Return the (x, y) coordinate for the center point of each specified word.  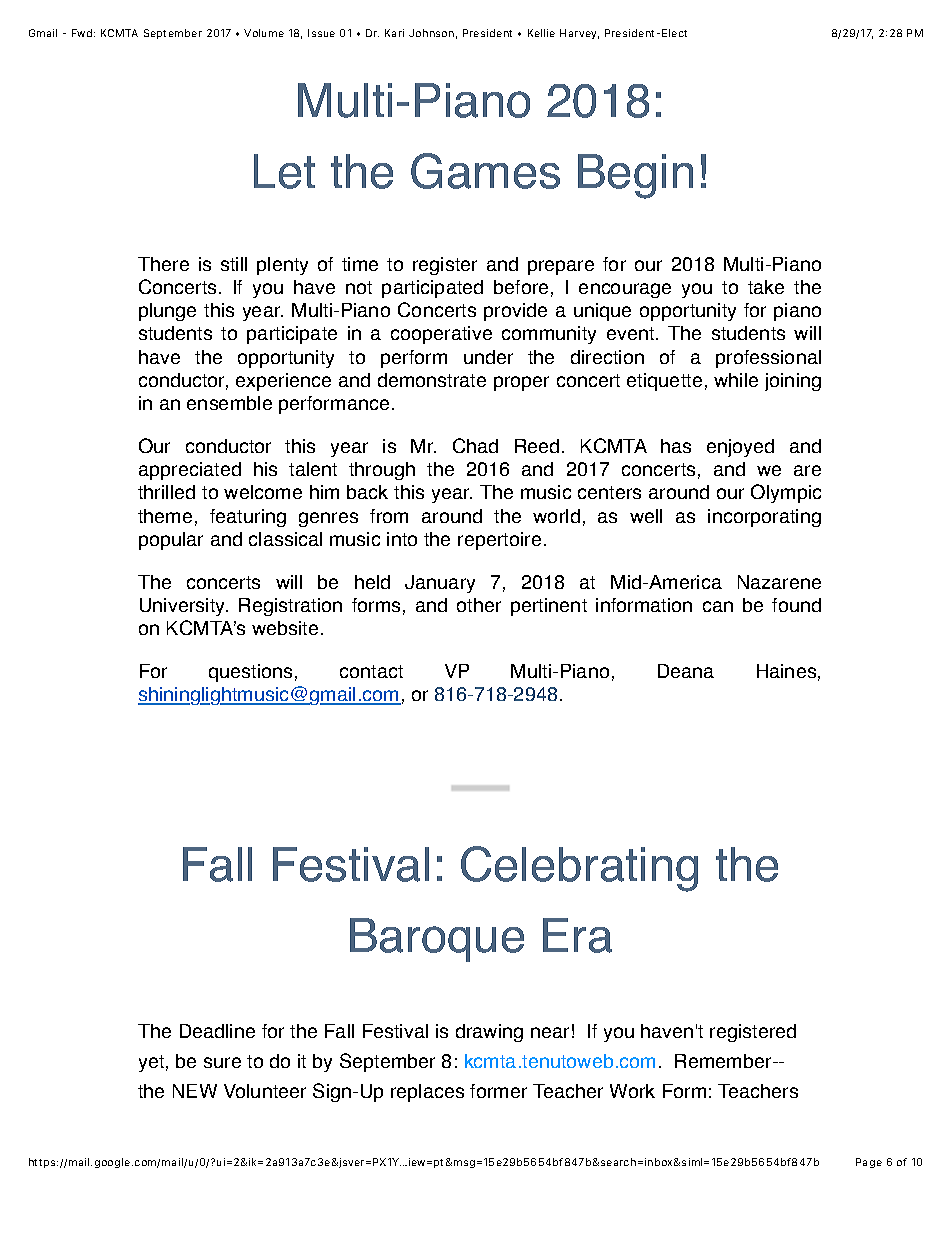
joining (793, 382)
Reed (537, 446)
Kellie (541, 33)
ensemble (229, 403)
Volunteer (265, 1091)
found (796, 605)
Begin (635, 176)
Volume (264, 33)
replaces (427, 1093)
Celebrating (579, 869)
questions (250, 673)
